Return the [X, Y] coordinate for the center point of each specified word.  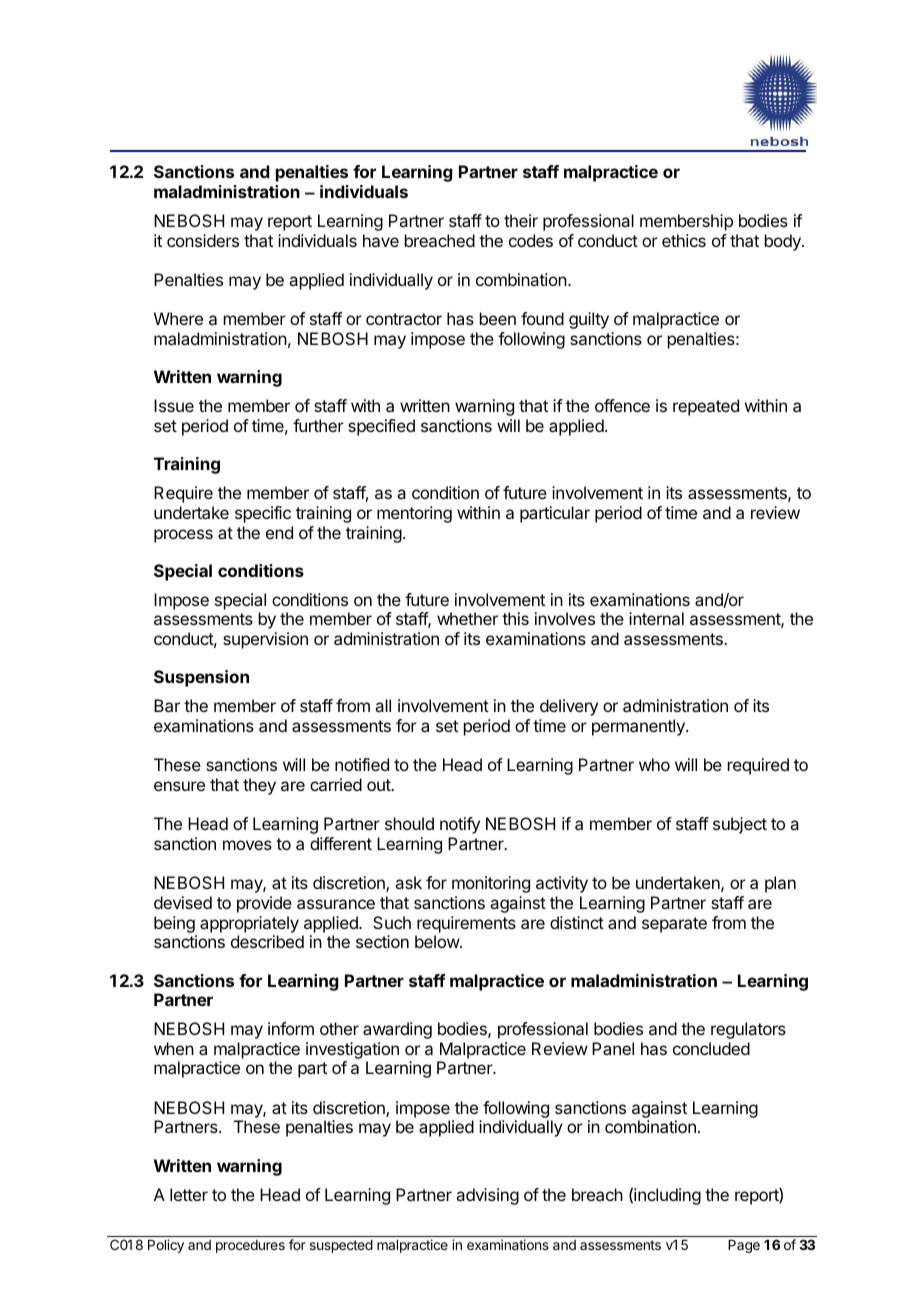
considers [203, 240]
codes [531, 240]
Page [744, 1246]
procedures [250, 1246]
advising [487, 1196]
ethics [684, 240]
